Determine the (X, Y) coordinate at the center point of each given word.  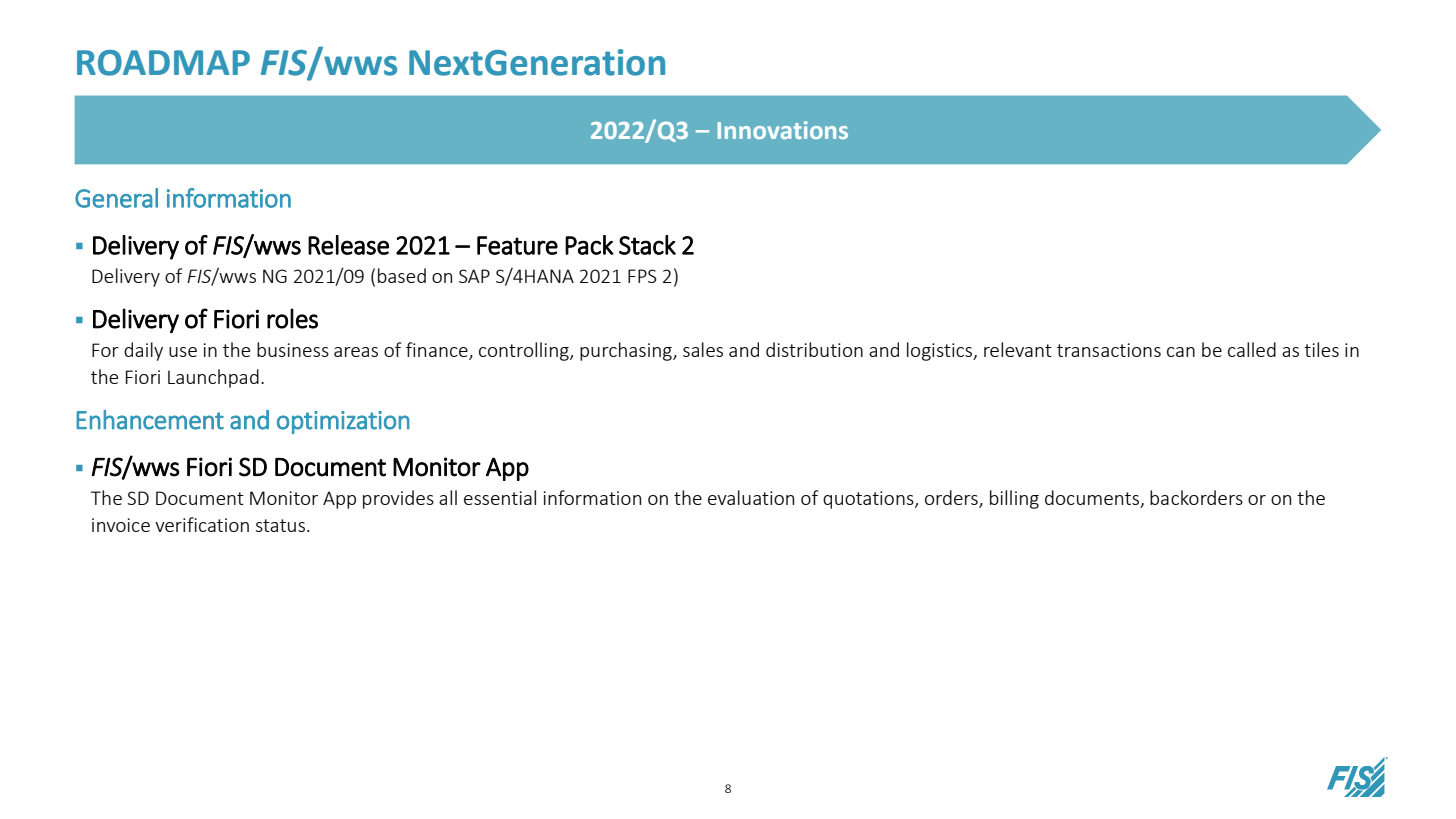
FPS (642, 276)
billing (1014, 499)
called (1252, 349)
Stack (647, 245)
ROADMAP (163, 63)
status (280, 525)
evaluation (751, 497)
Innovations (783, 130)
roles (292, 318)
